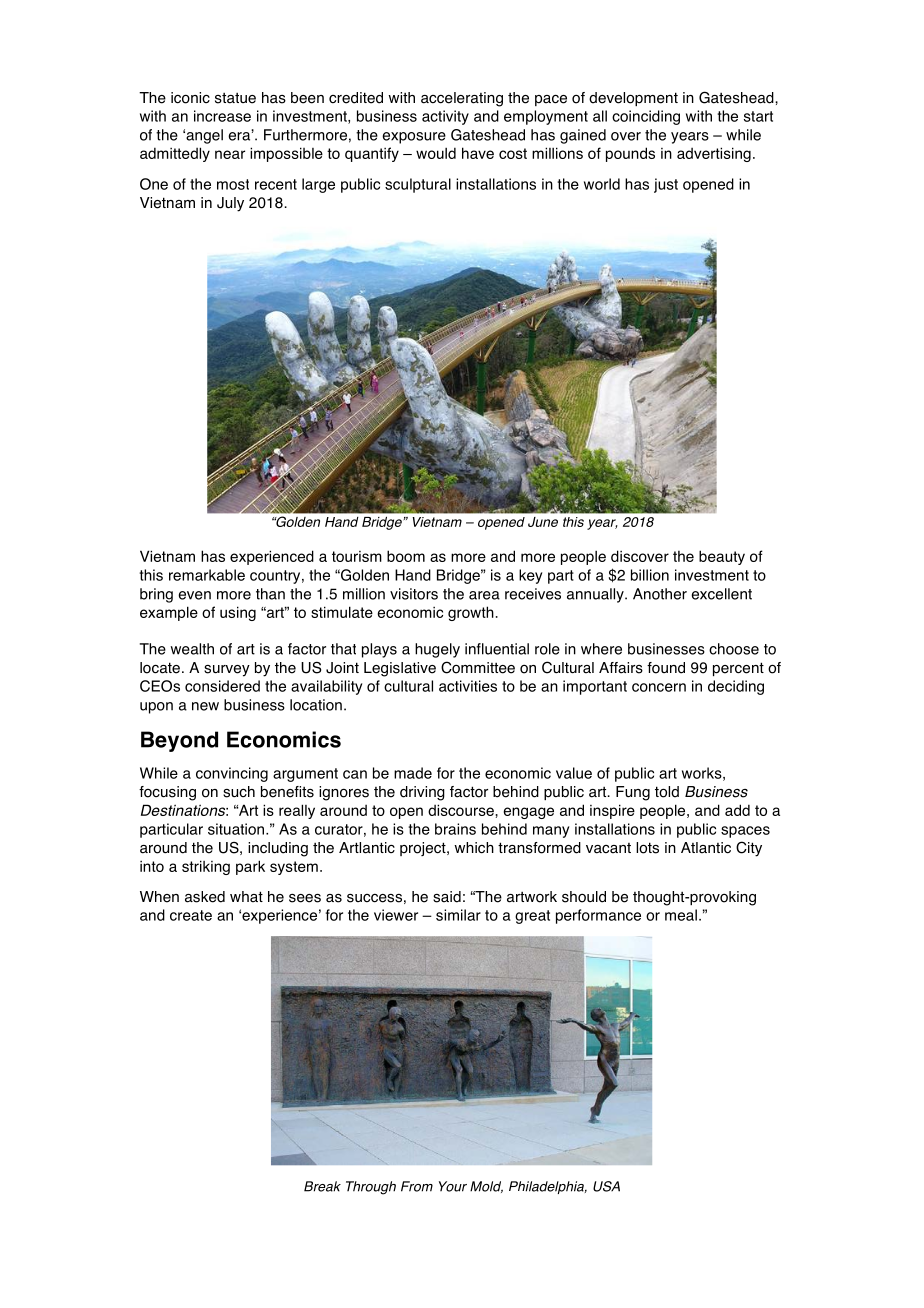  I want to click on told, so click(667, 792).
